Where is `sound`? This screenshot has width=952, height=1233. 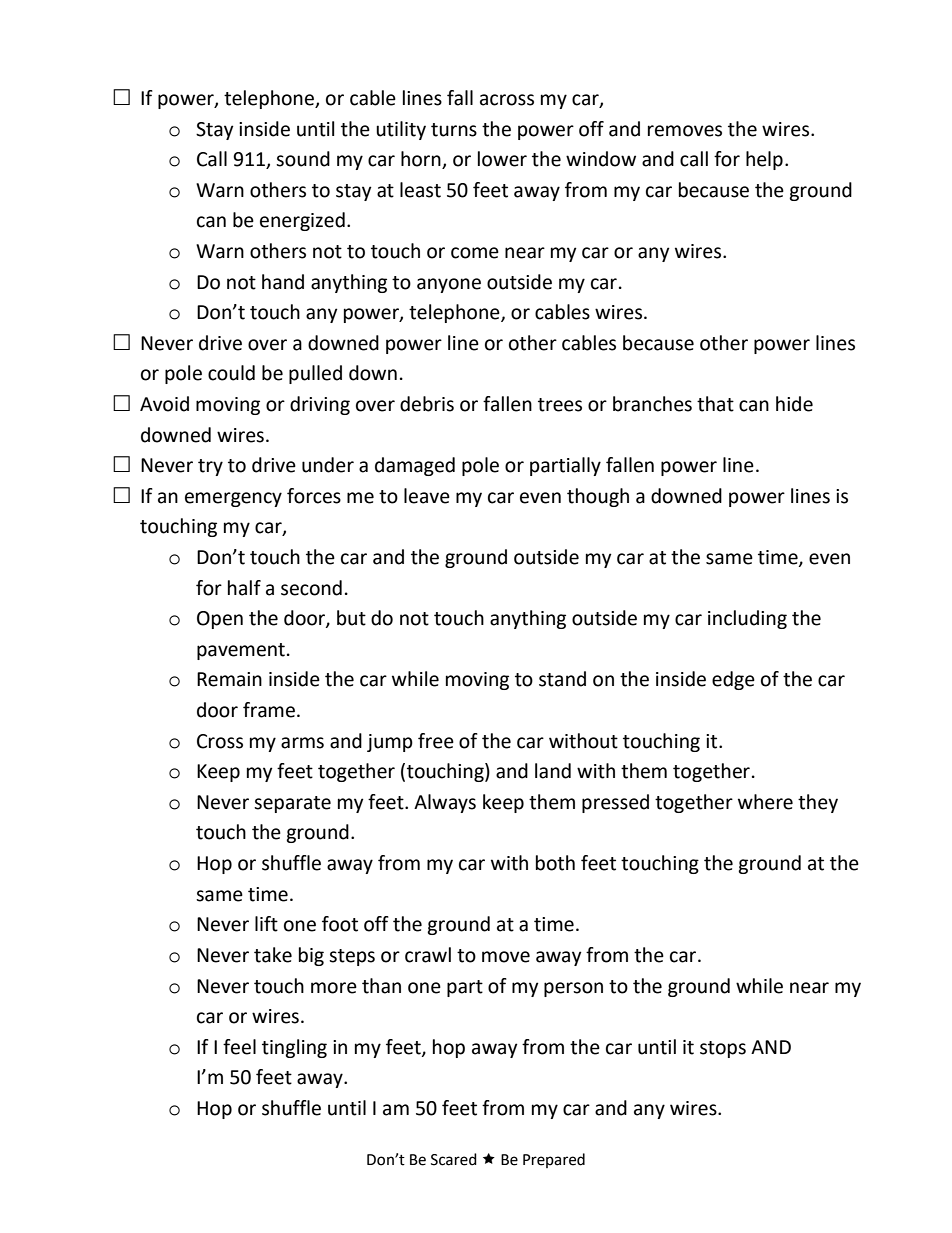
sound is located at coordinates (303, 159).
